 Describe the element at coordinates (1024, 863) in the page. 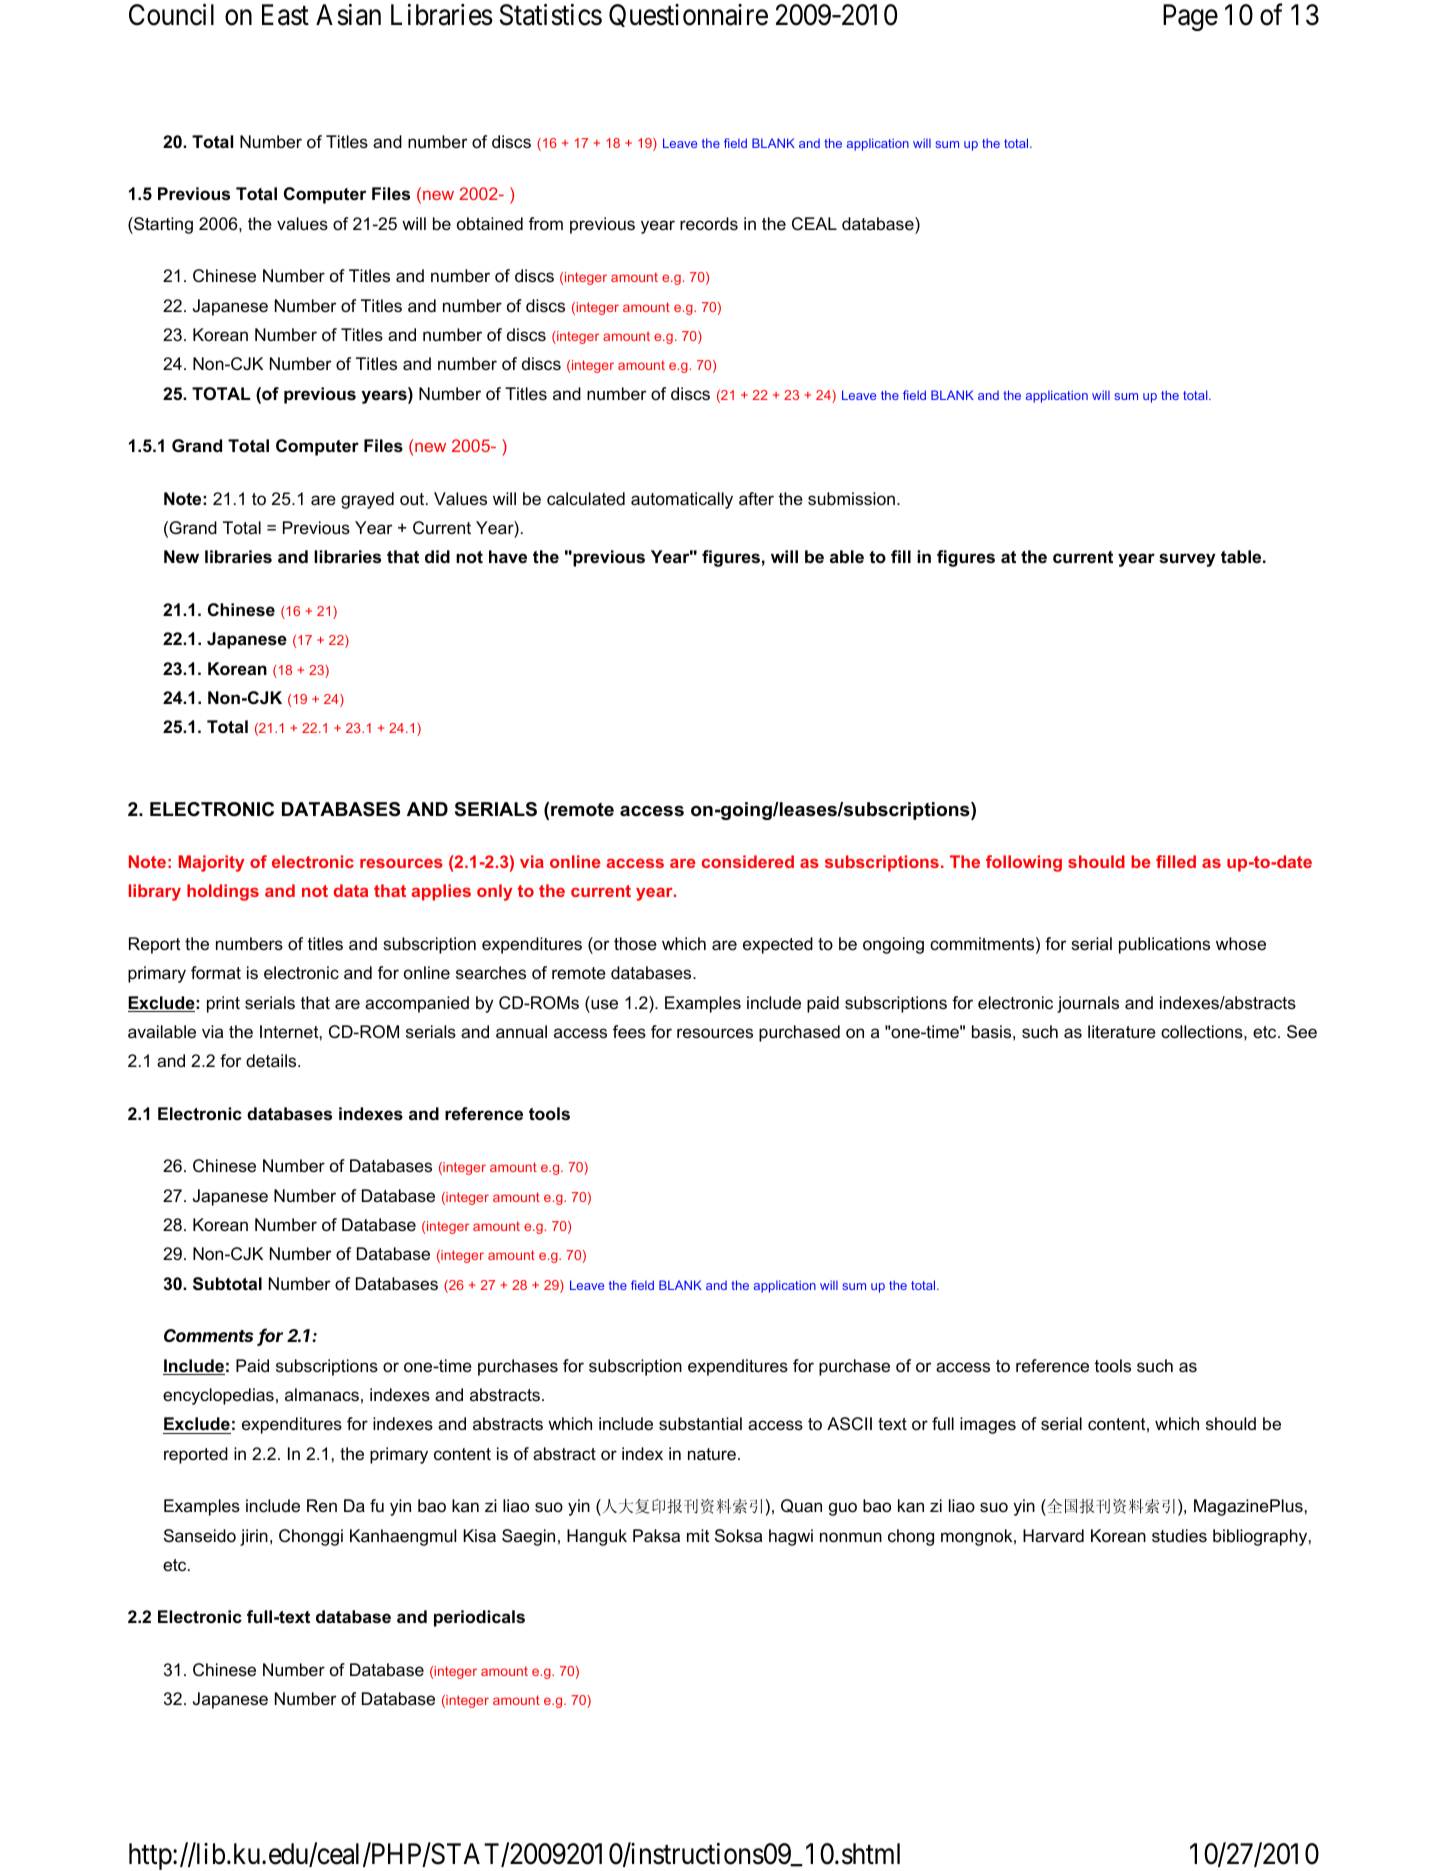

I see `following` at that location.
